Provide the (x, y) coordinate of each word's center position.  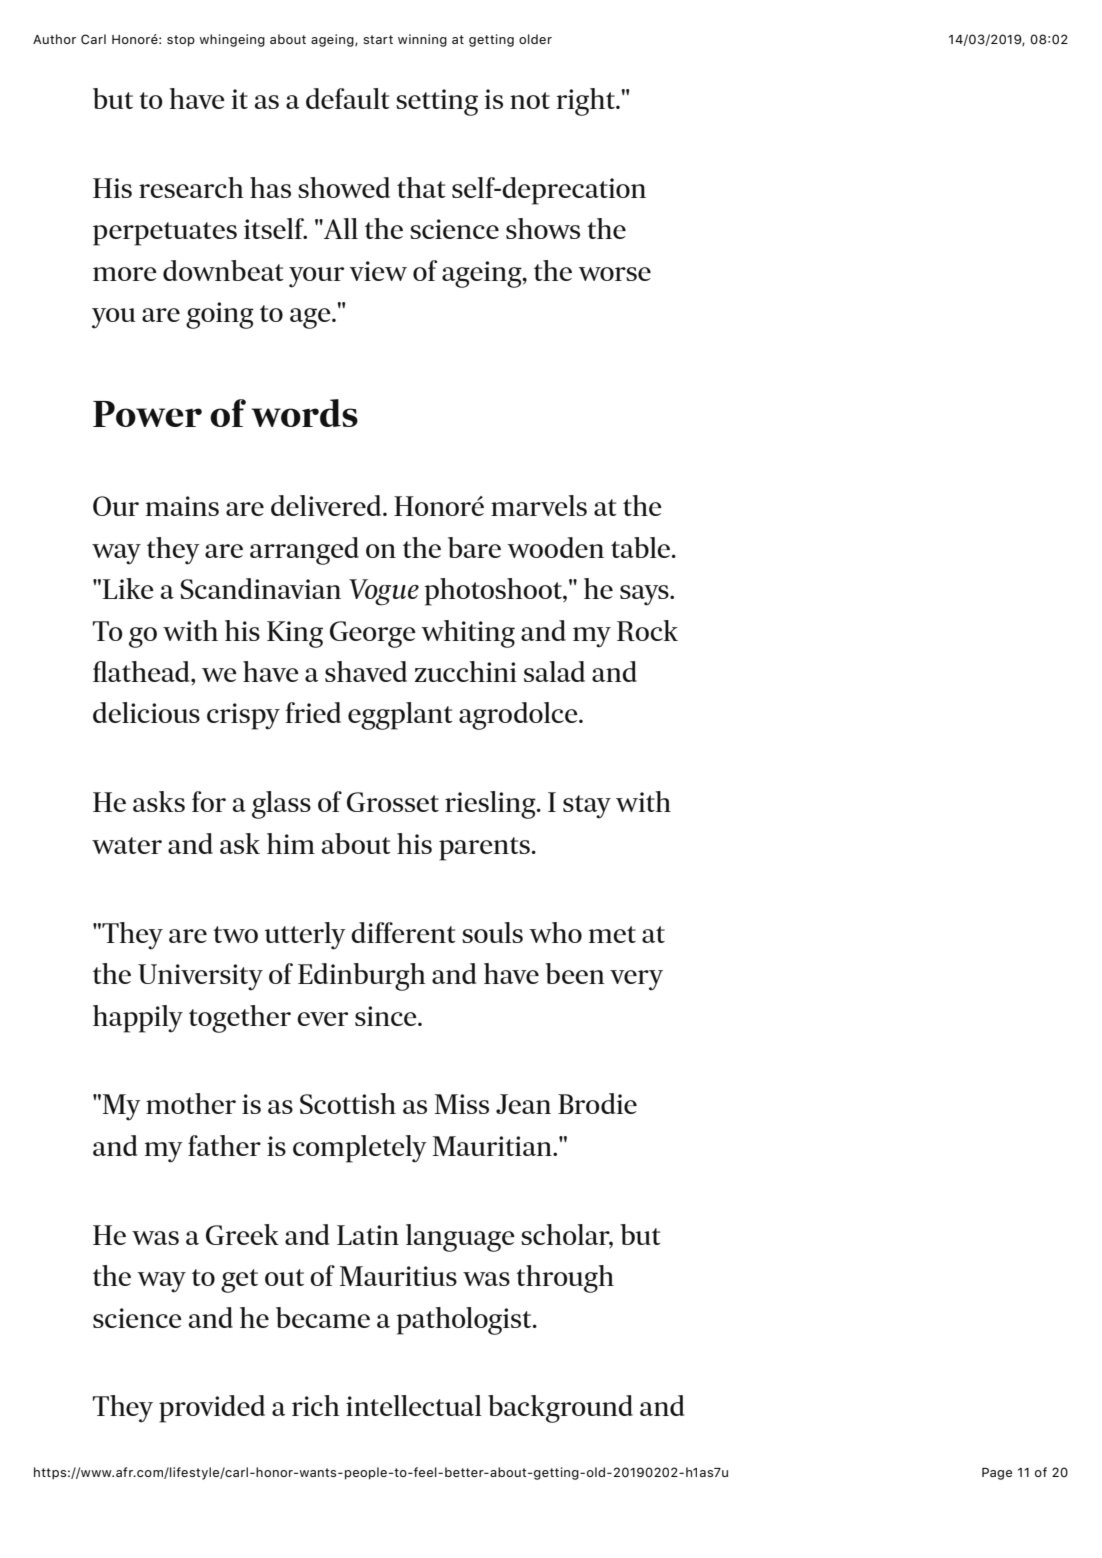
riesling (491, 805)
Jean (523, 1104)
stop (181, 41)
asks (159, 801)
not (530, 100)
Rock (647, 630)
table (642, 547)
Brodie (597, 1103)
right (587, 102)
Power (147, 414)
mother (191, 1103)
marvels (539, 505)
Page (997, 1474)
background (560, 1409)
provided (212, 1409)
